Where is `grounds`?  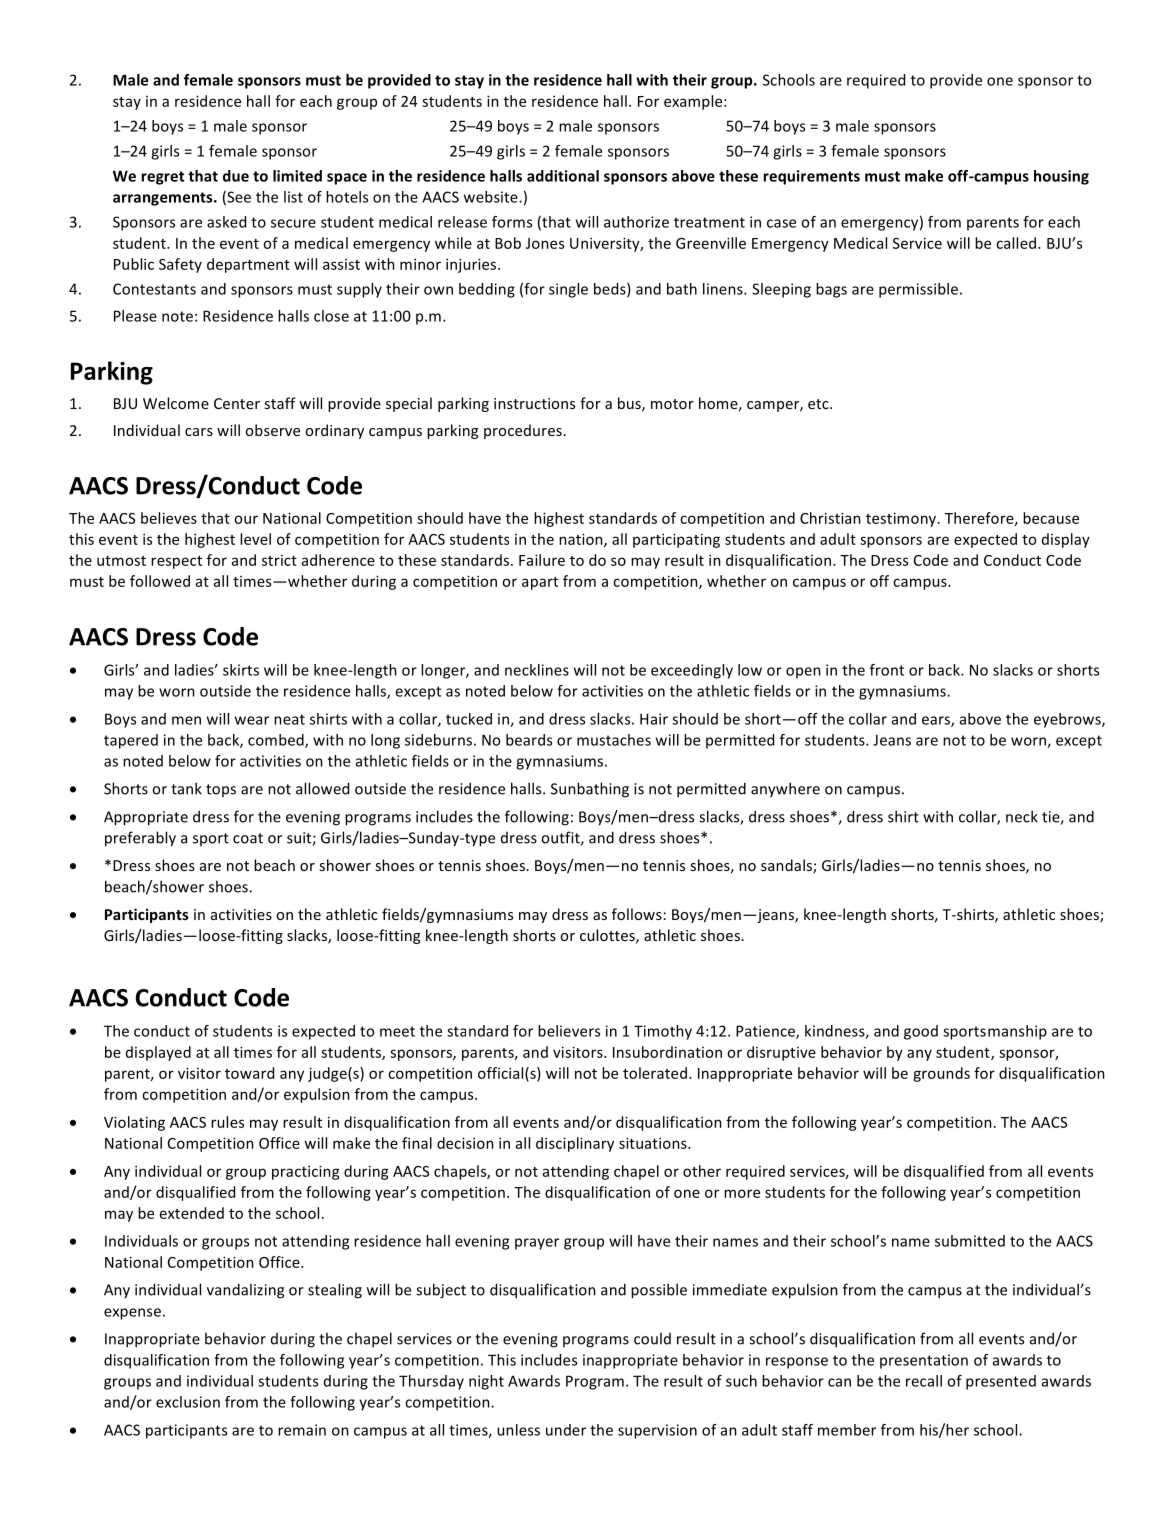
grounds is located at coordinates (941, 1074).
